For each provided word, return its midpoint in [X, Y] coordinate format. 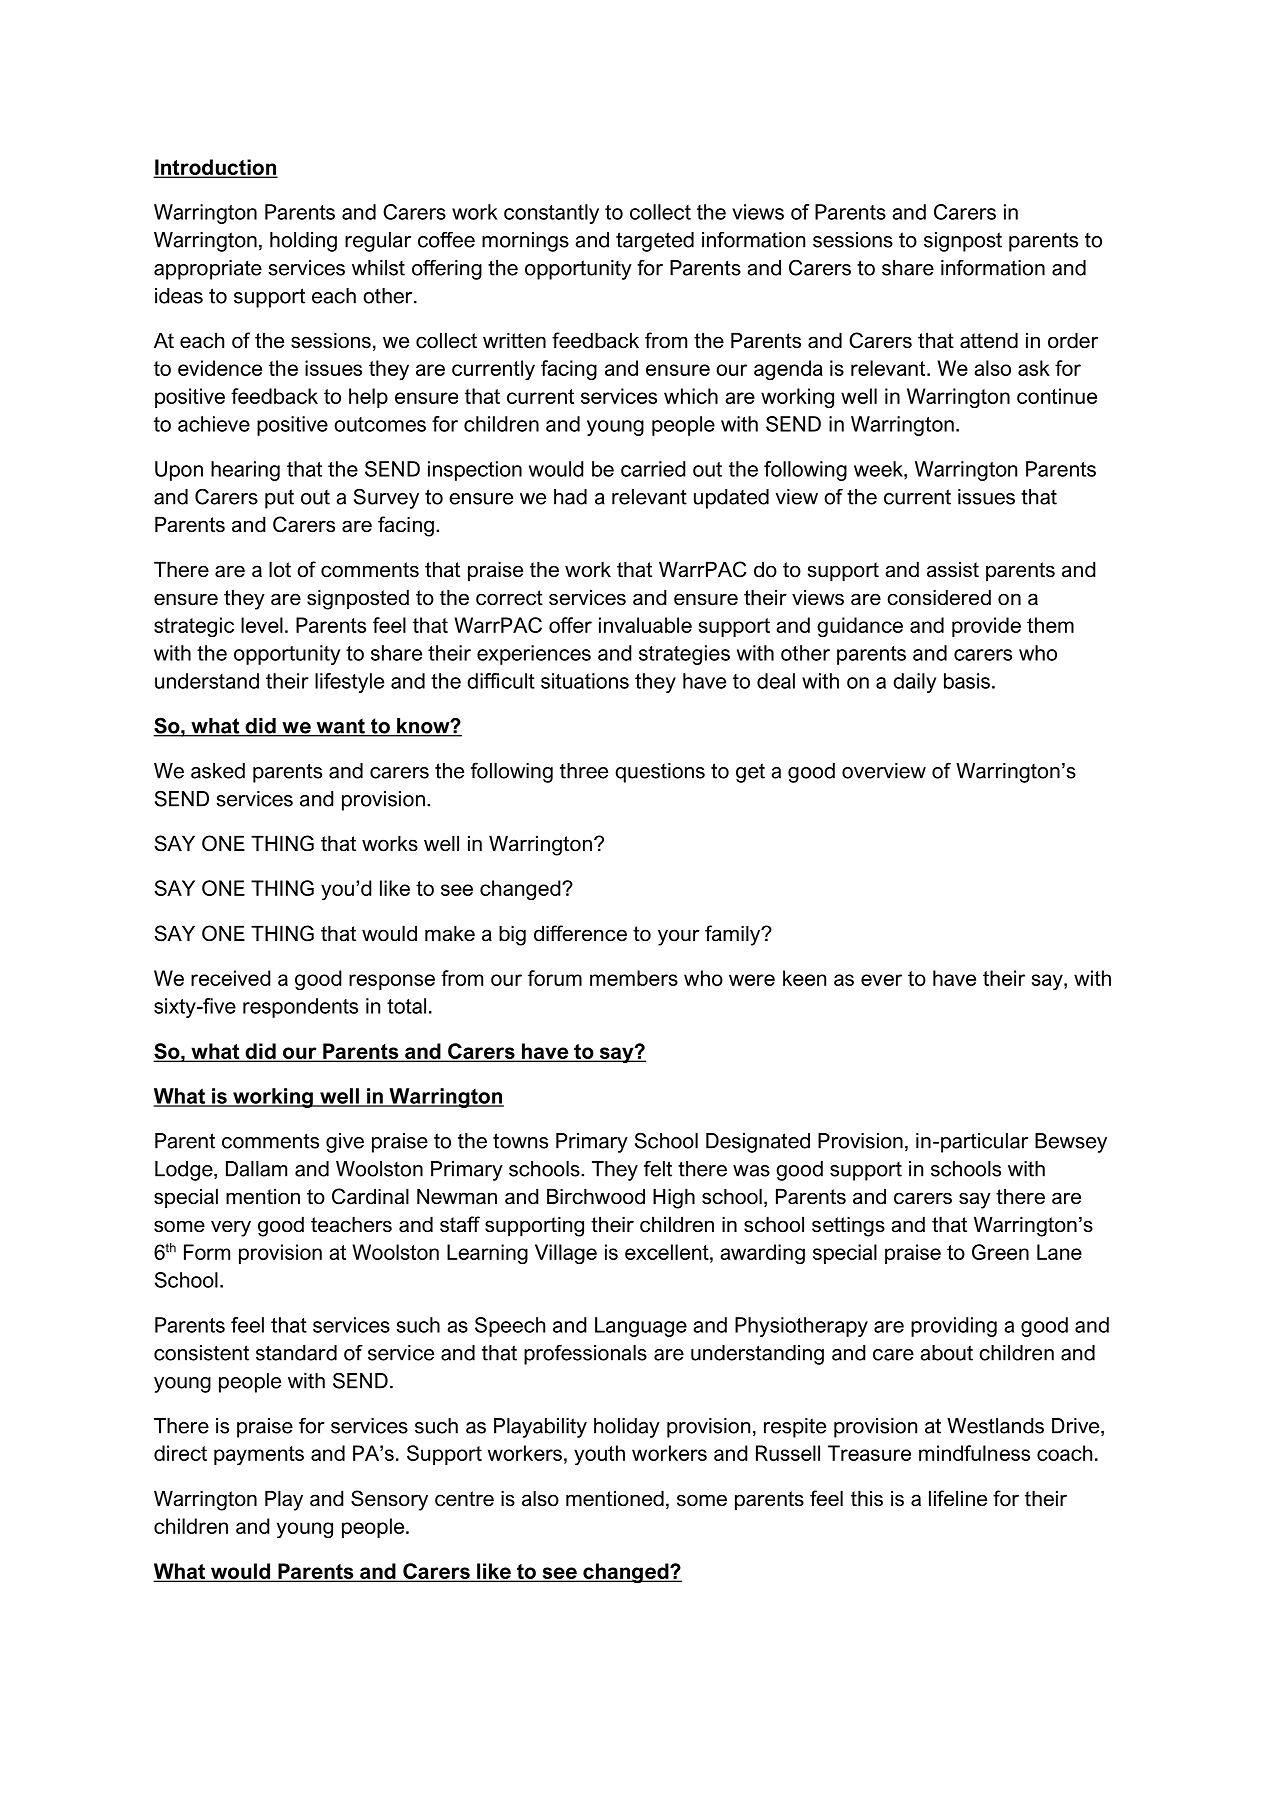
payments [259, 1455]
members [634, 978]
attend [989, 340]
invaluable [645, 625]
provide [986, 627]
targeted [655, 242]
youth [599, 1455]
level [262, 625]
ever [881, 980]
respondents [300, 1008]
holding [303, 242]
